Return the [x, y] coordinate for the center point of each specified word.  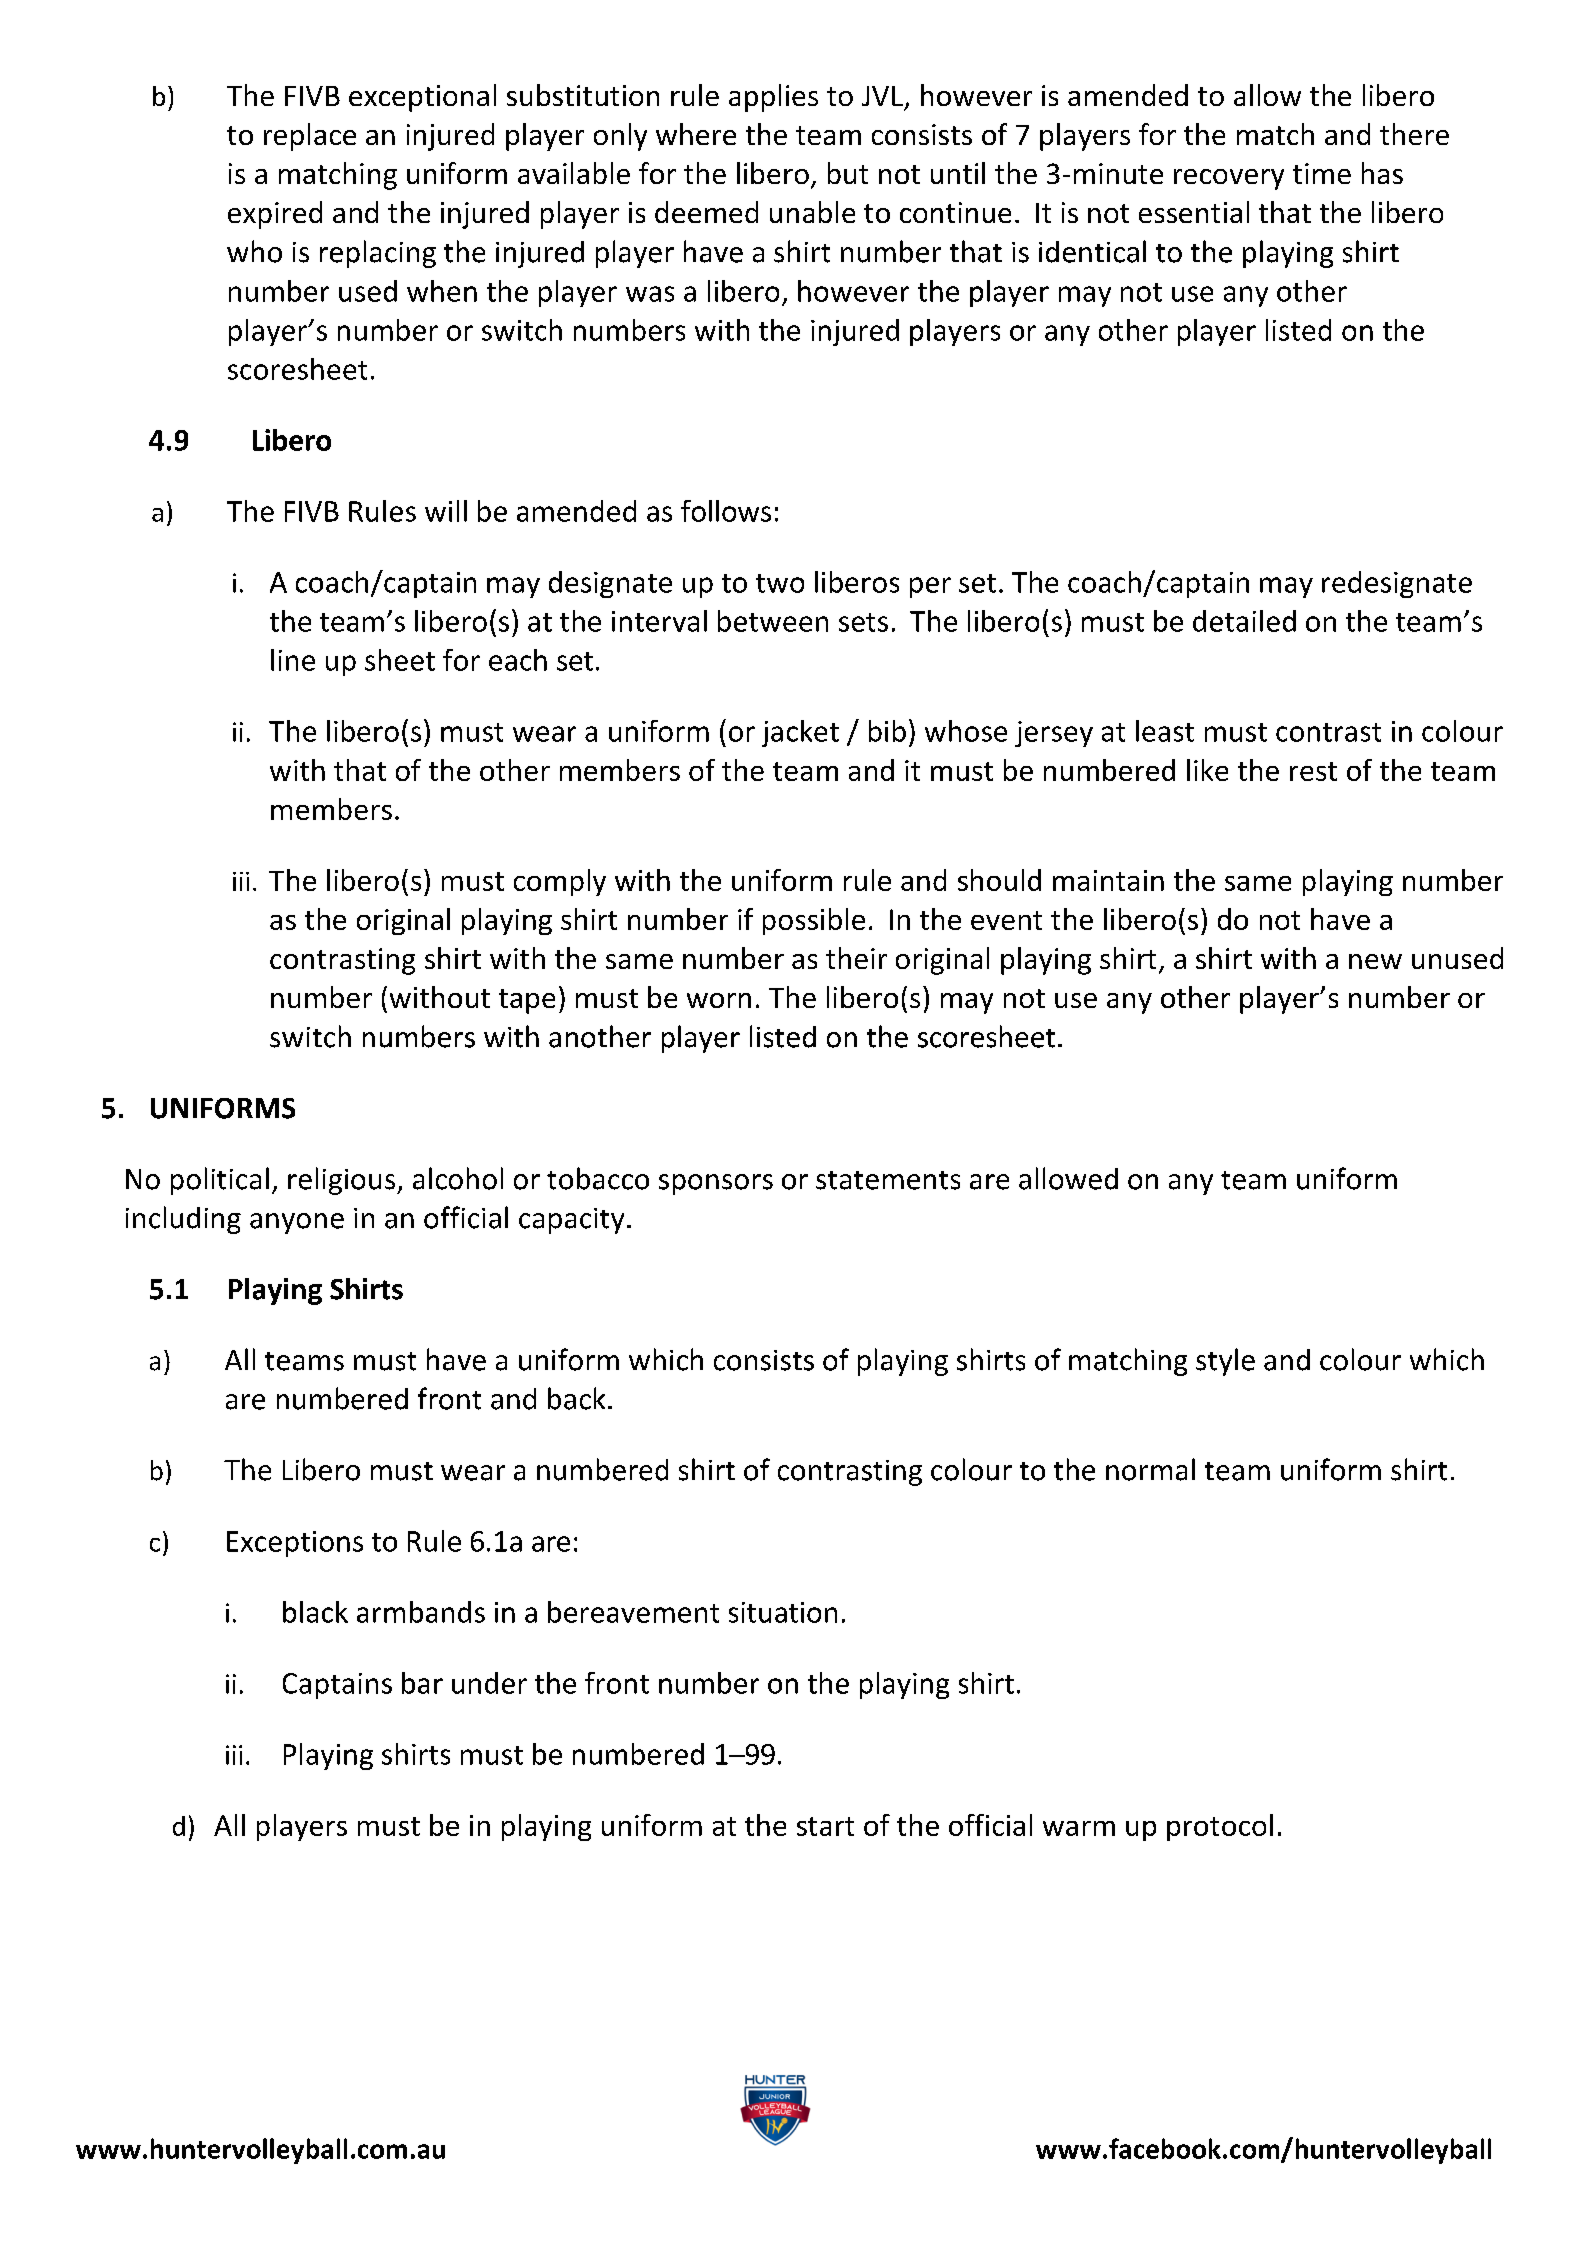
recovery [1229, 179]
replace [310, 137]
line [293, 660]
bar [422, 1683]
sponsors [716, 1184]
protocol [1220, 1827]
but [848, 173]
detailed [1244, 621]
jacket [800, 733]
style [1225, 1362]
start [825, 1826]
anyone [297, 1223]
